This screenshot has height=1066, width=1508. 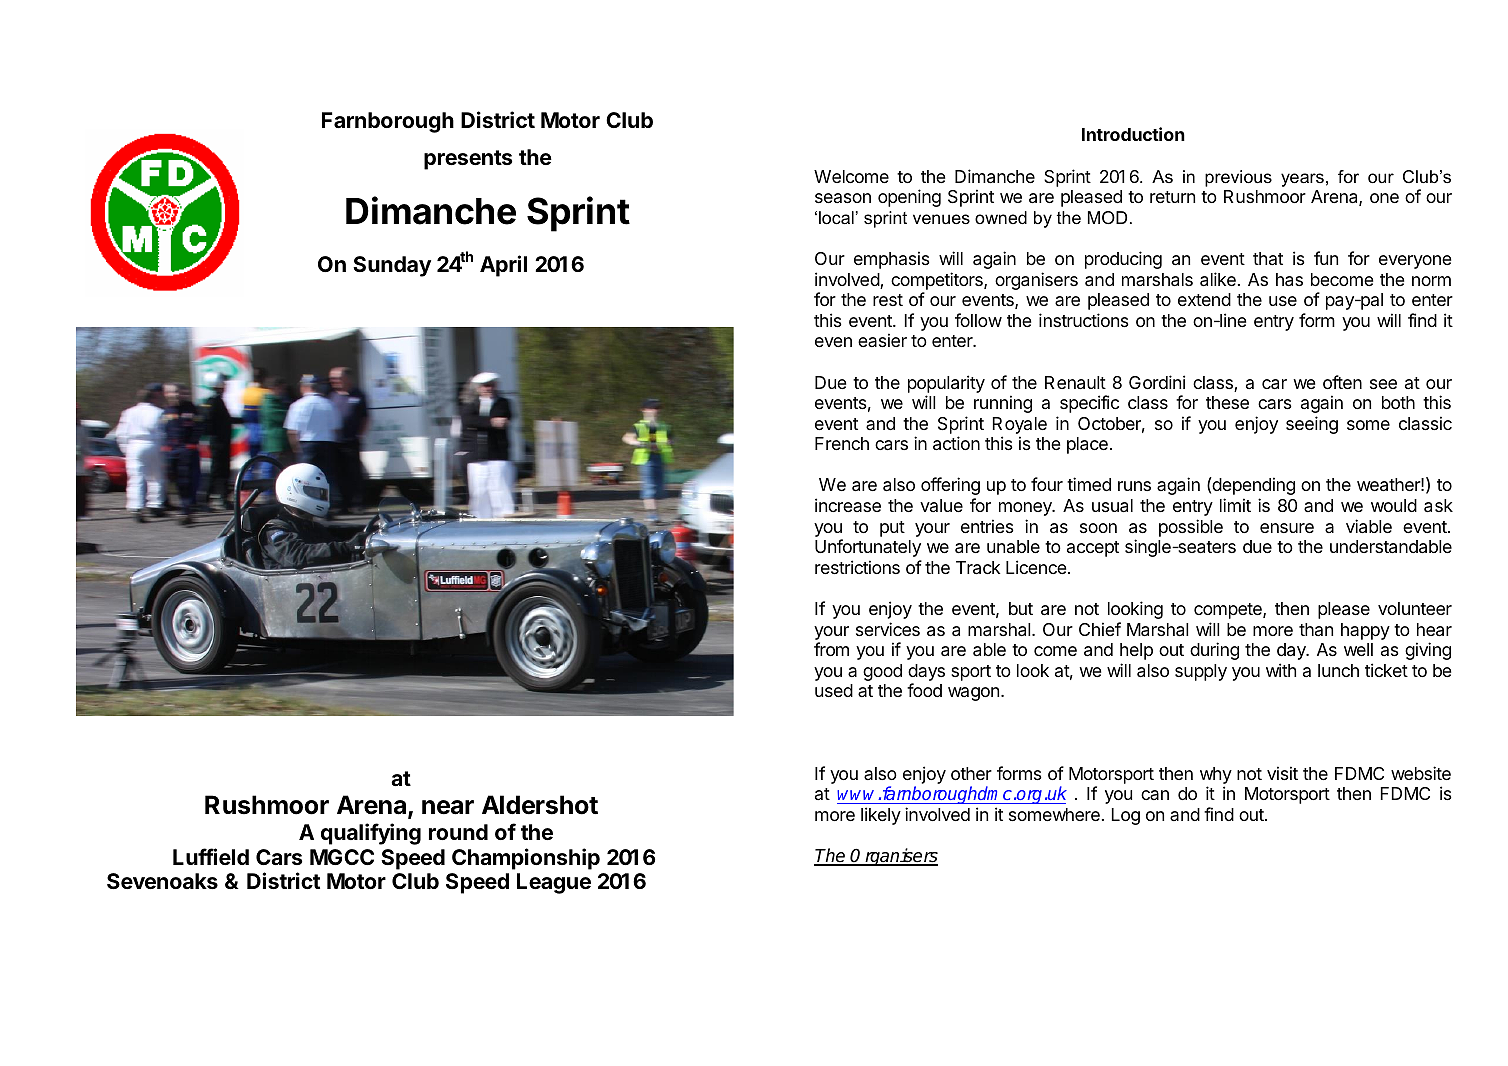 I want to click on value, so click(x=941, y=505).
